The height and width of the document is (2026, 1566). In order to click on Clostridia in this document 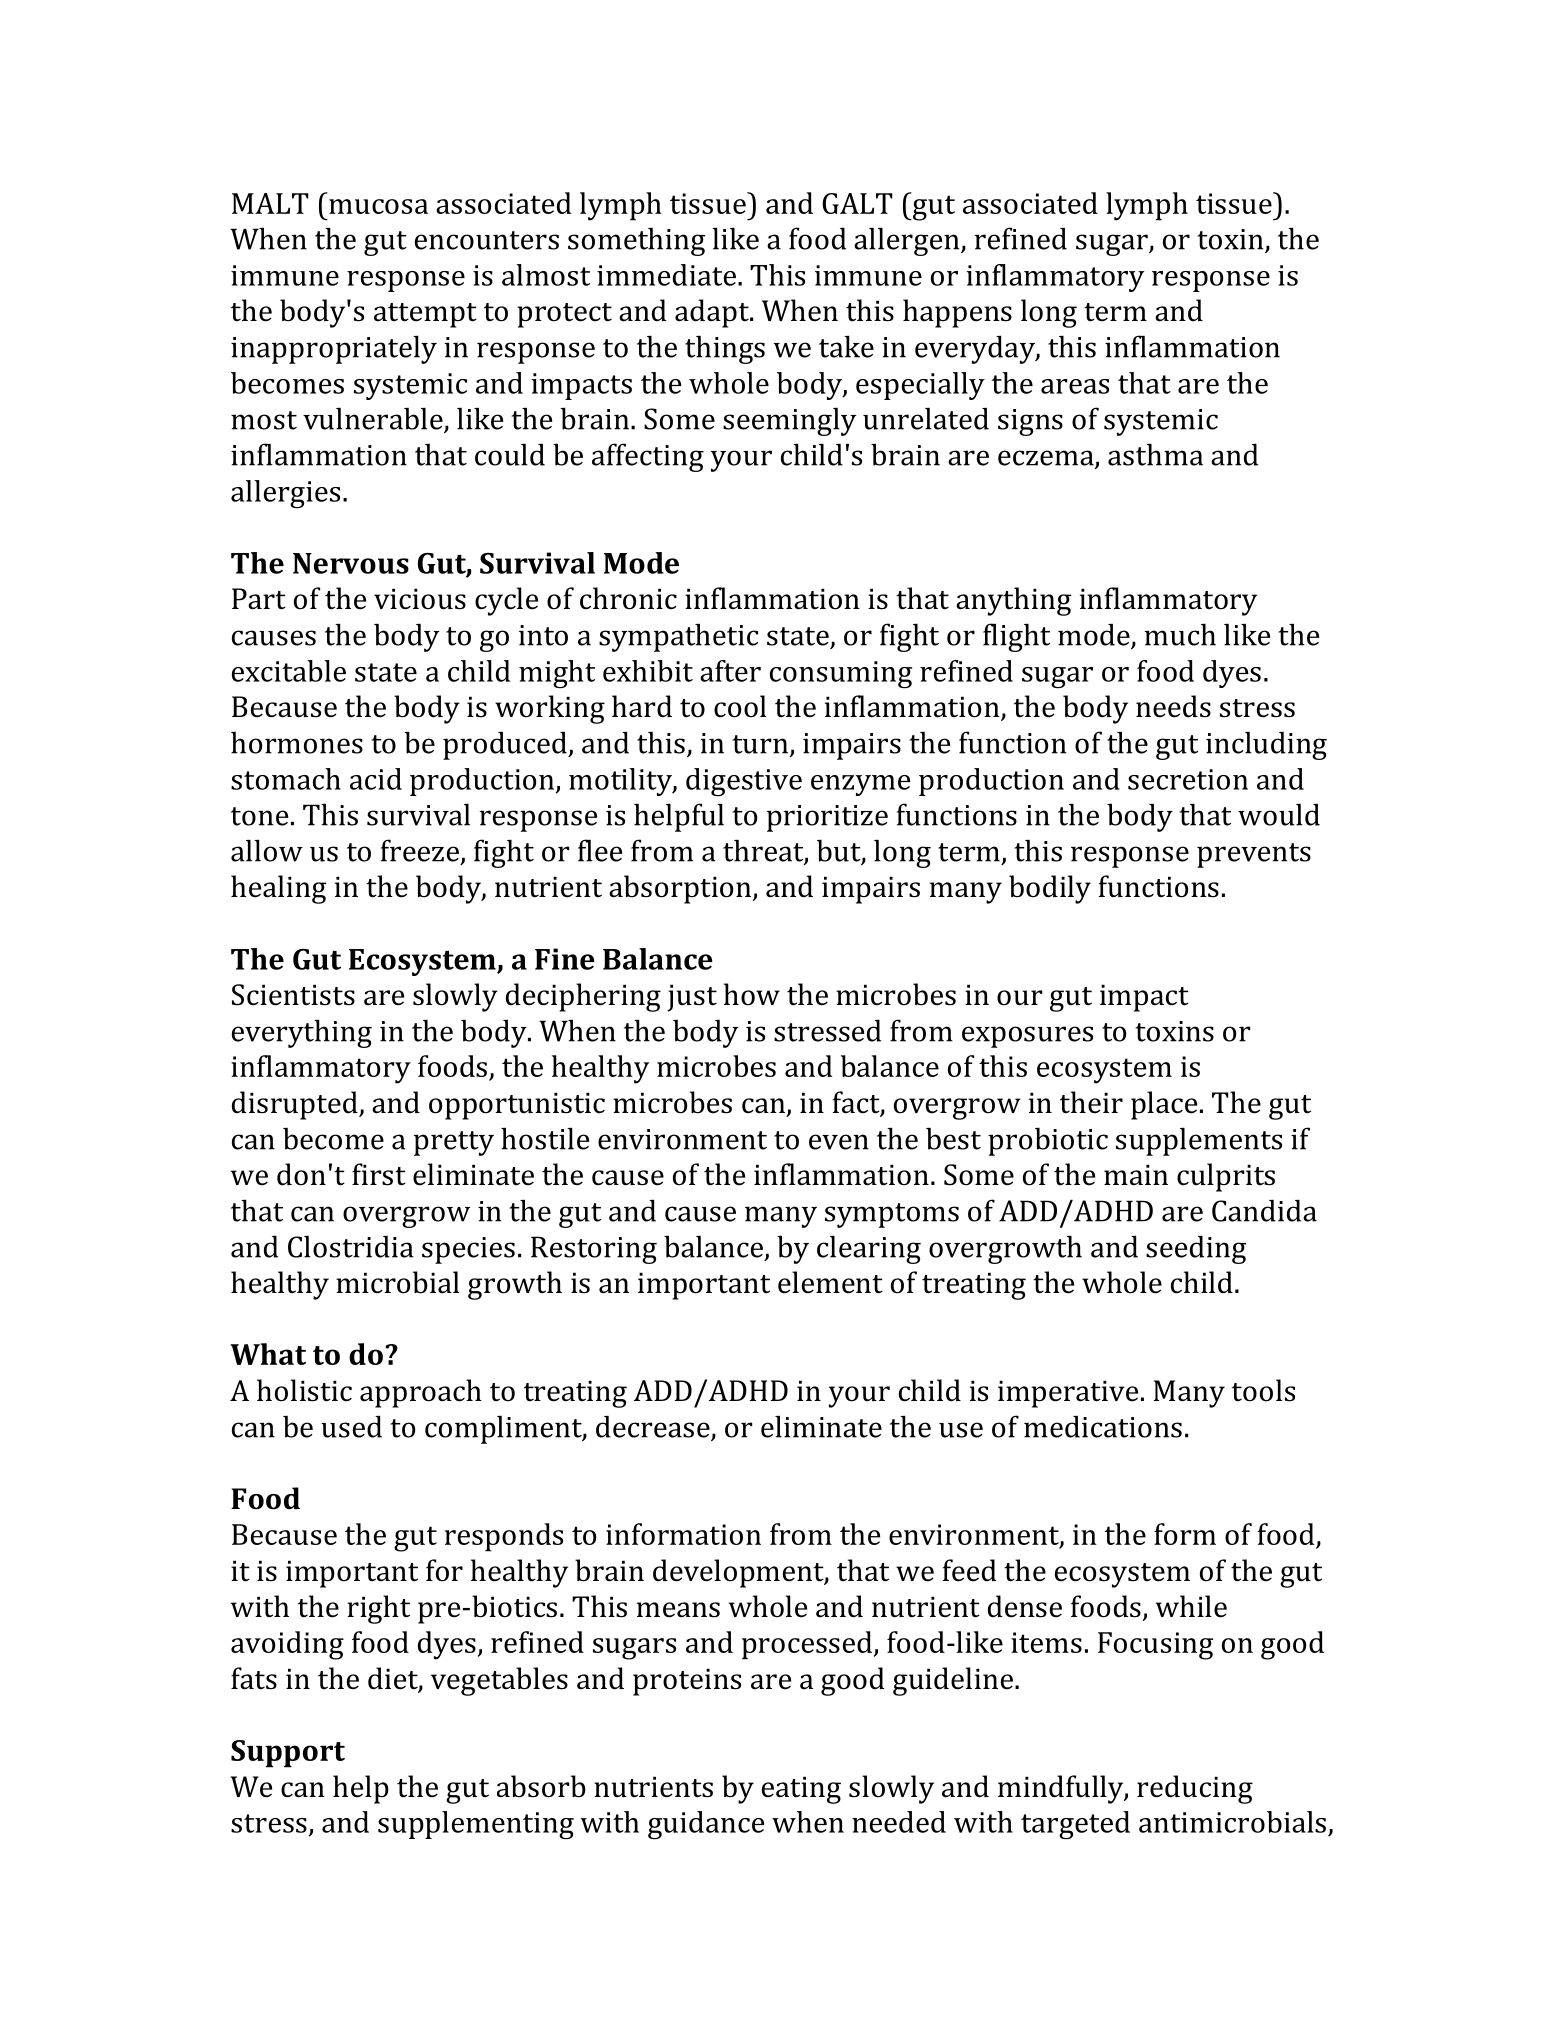, I will do `click(351, 1247)`.
